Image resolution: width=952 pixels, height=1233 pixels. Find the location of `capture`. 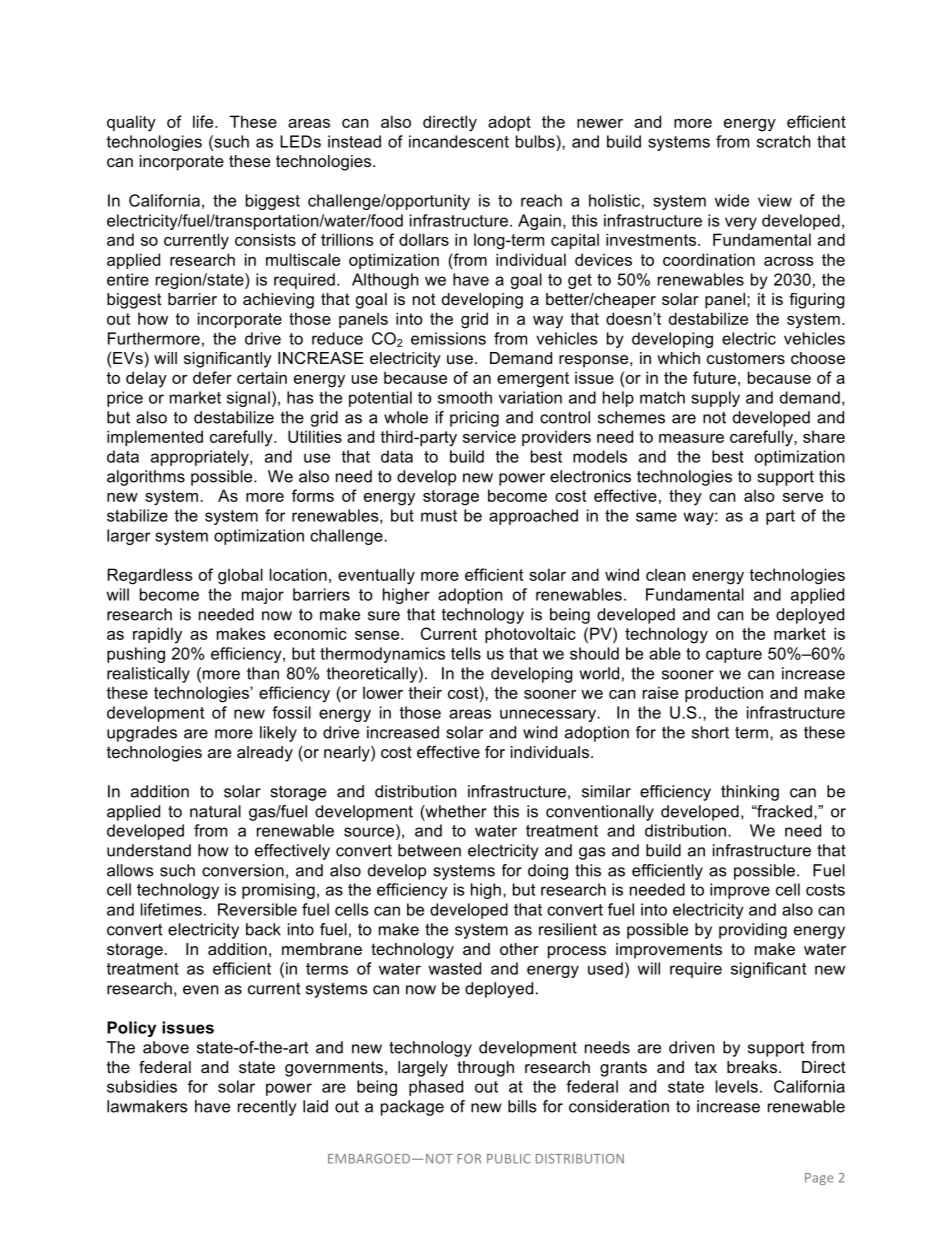

capture is located at coordinates (734, 655).
